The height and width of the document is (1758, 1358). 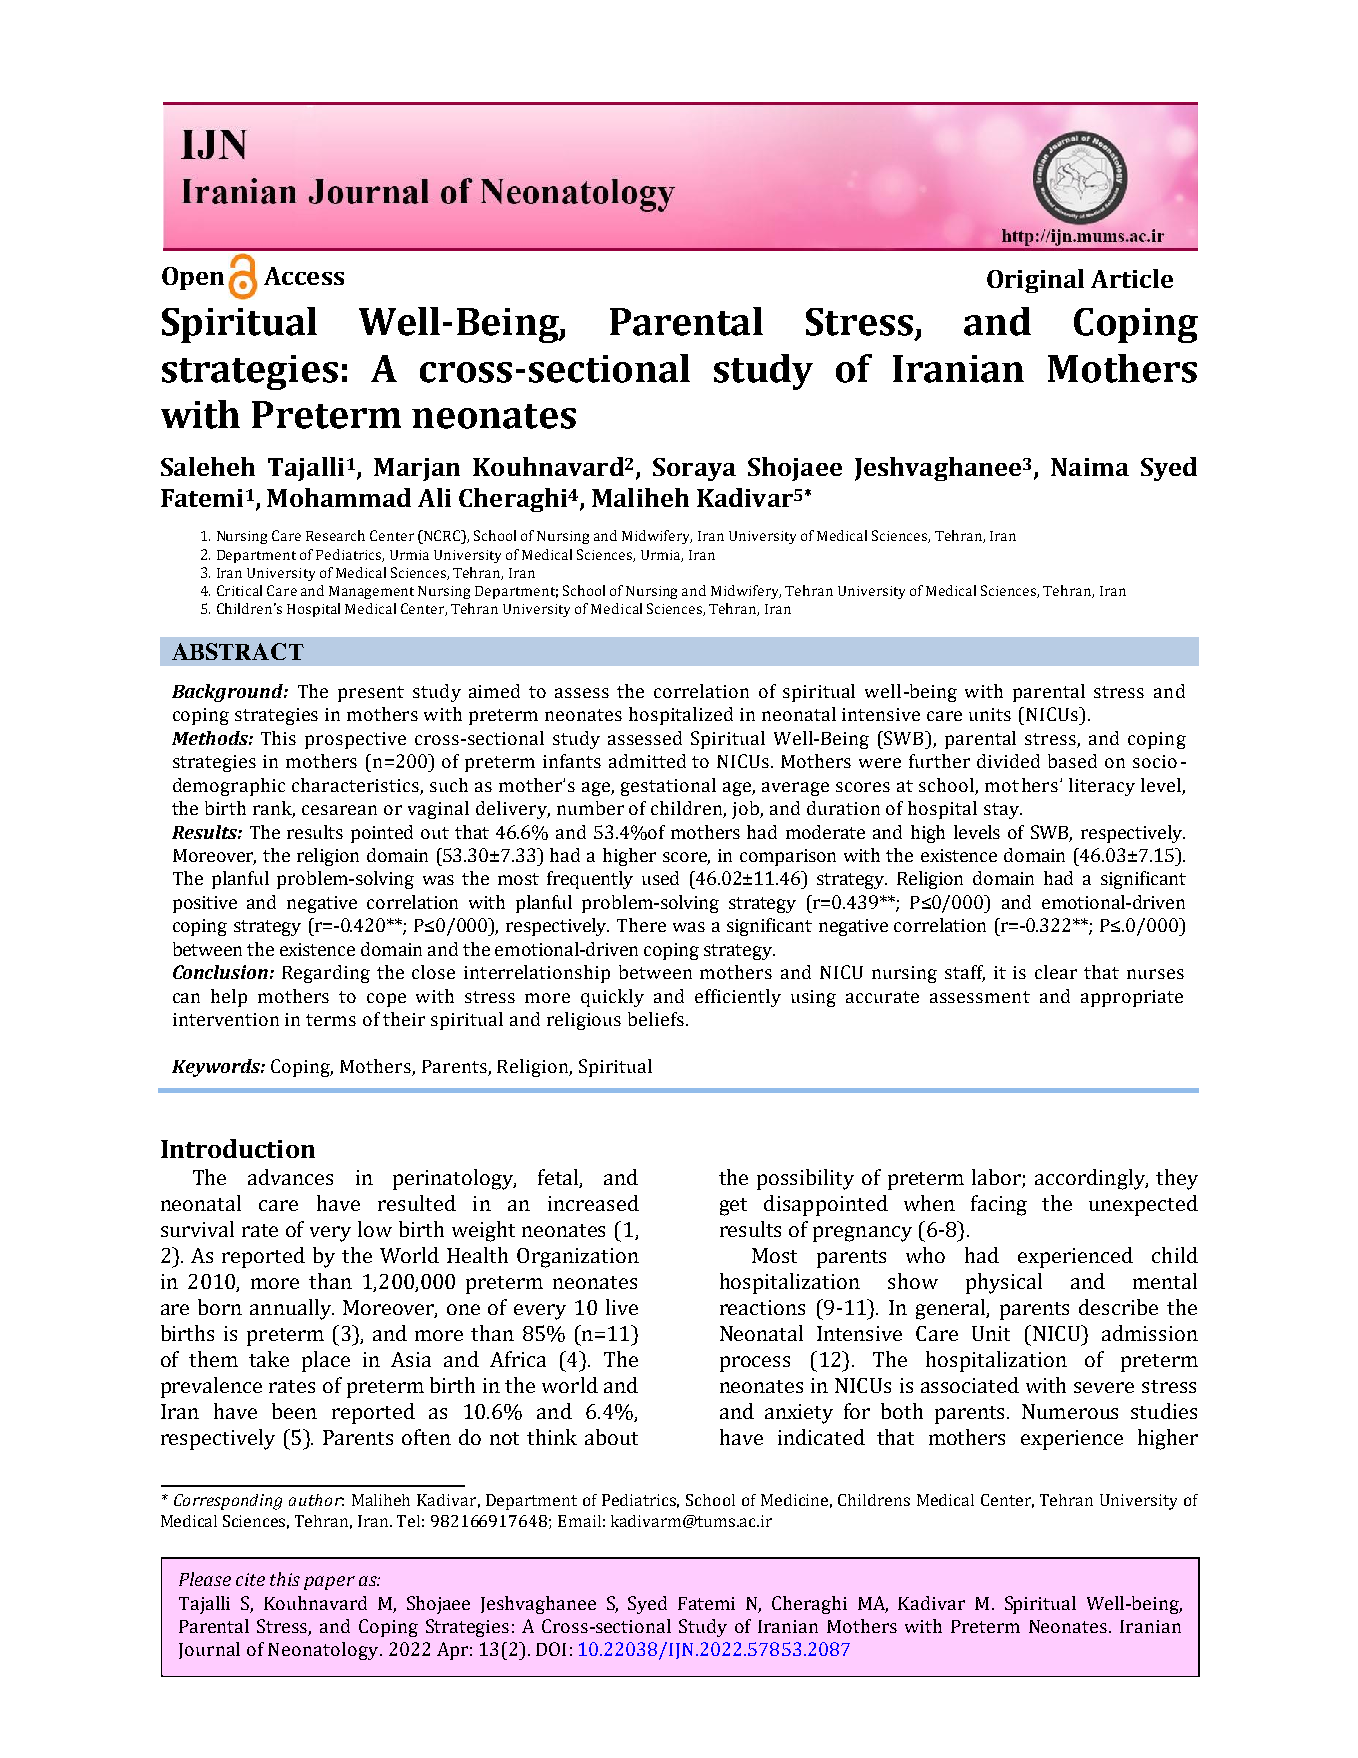 I want to click on Regarding, so click(x=326, y=974).
